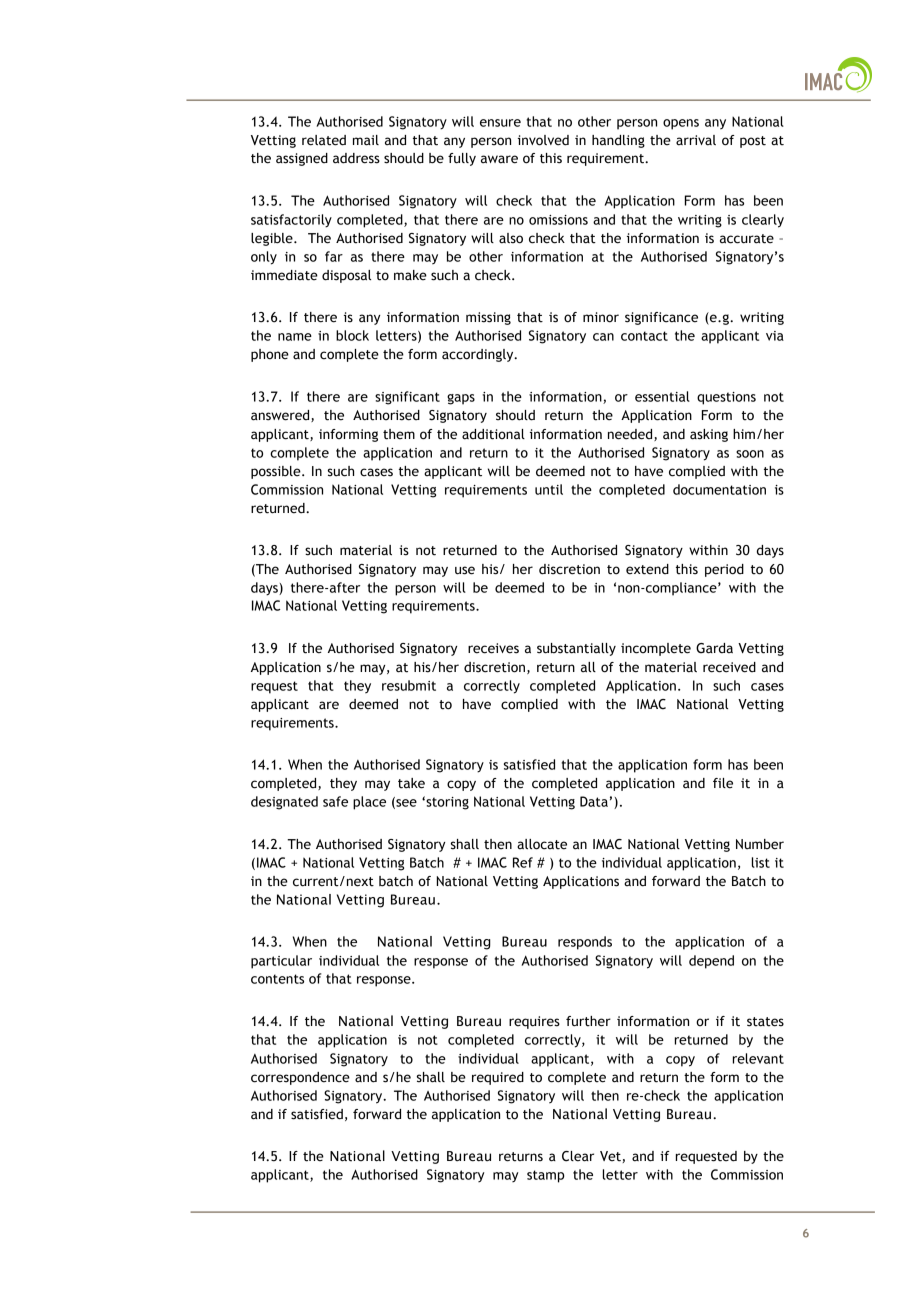 The image size is (924, 1308). Describe the element at coordinates (277, 472) in the screenshot. I see `possible` at that location.
